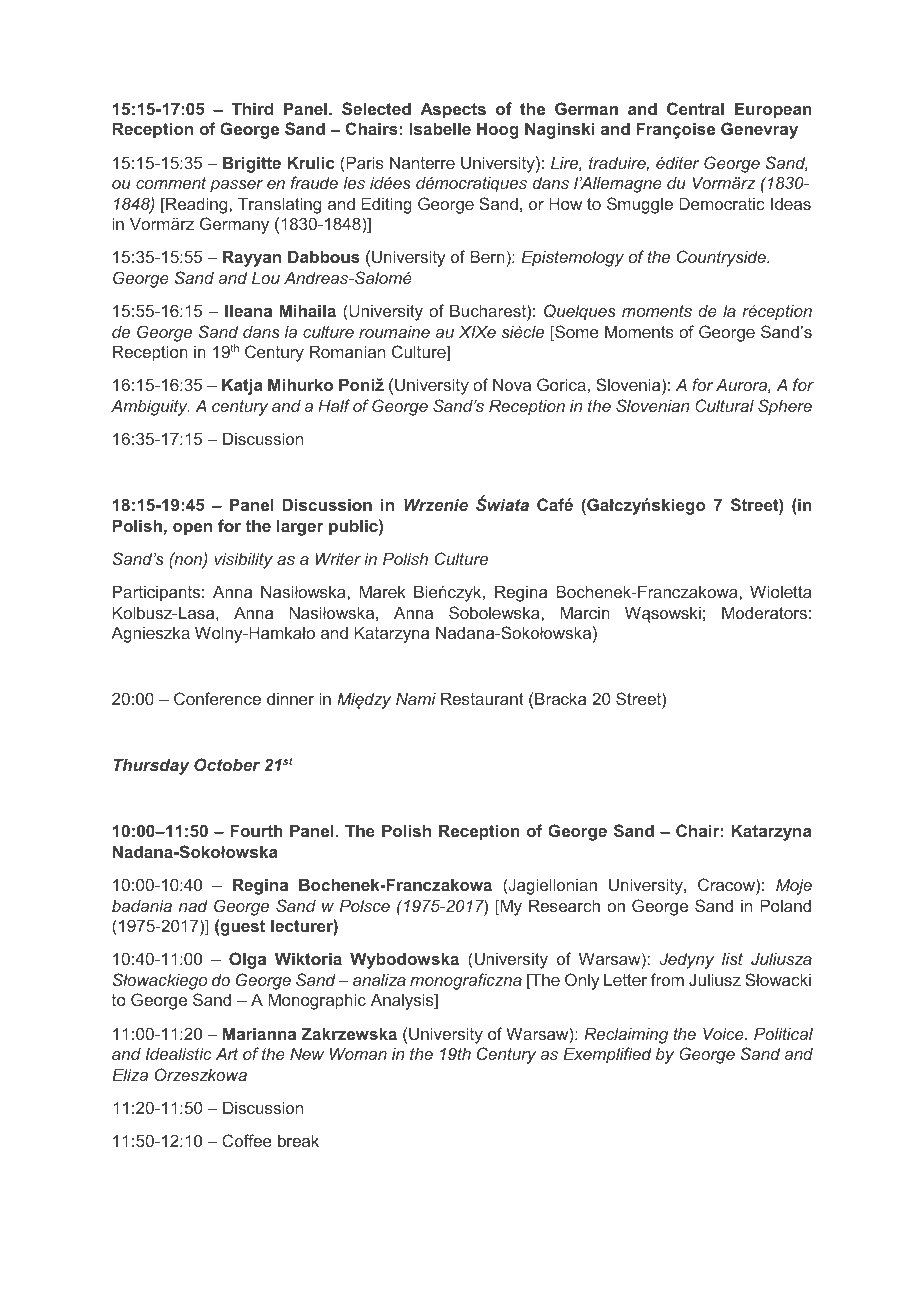 This page has height=1307, width=924. What do you see at coordinates (440, 128) in the page?
I see `Isabelle` at bounding box center [440, 128].
